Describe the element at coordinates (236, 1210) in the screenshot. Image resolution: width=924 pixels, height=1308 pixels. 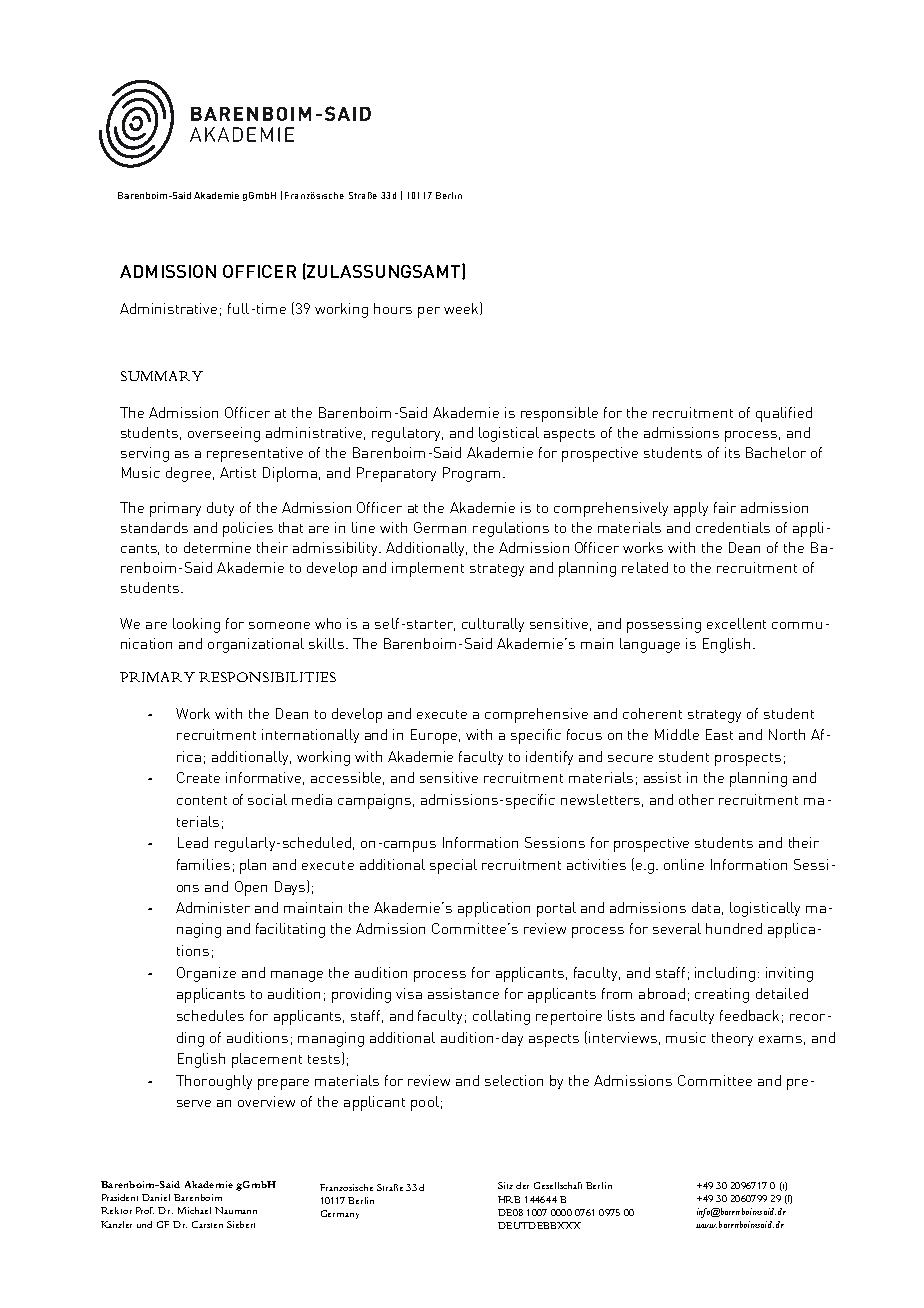
I see `Naumann` at that location.
